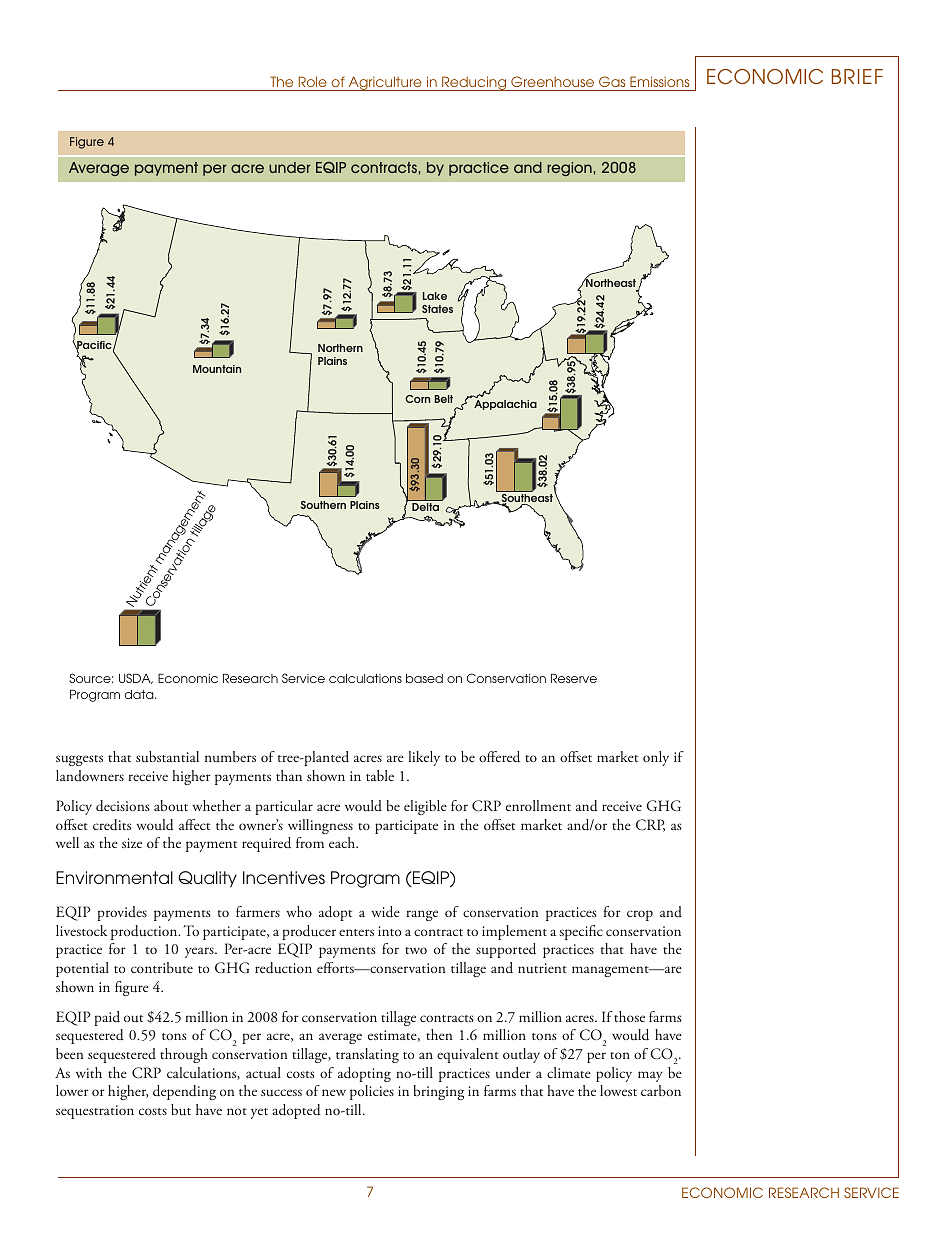  Describe the element at coordinates (313, 81) in the screenshot. I see `Role` at that location.
